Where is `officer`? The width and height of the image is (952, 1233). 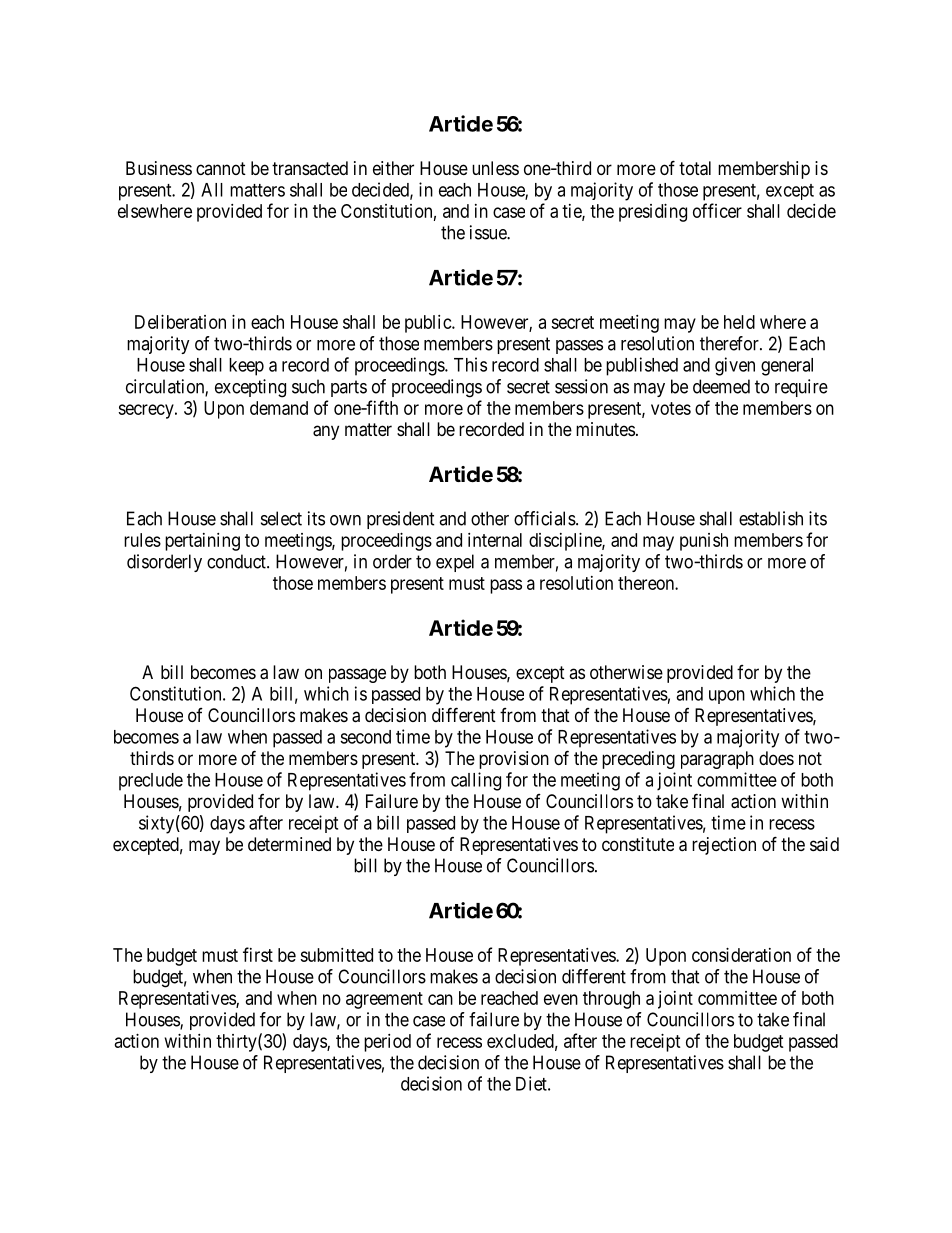 officer is located at coordinates (717, 210).
